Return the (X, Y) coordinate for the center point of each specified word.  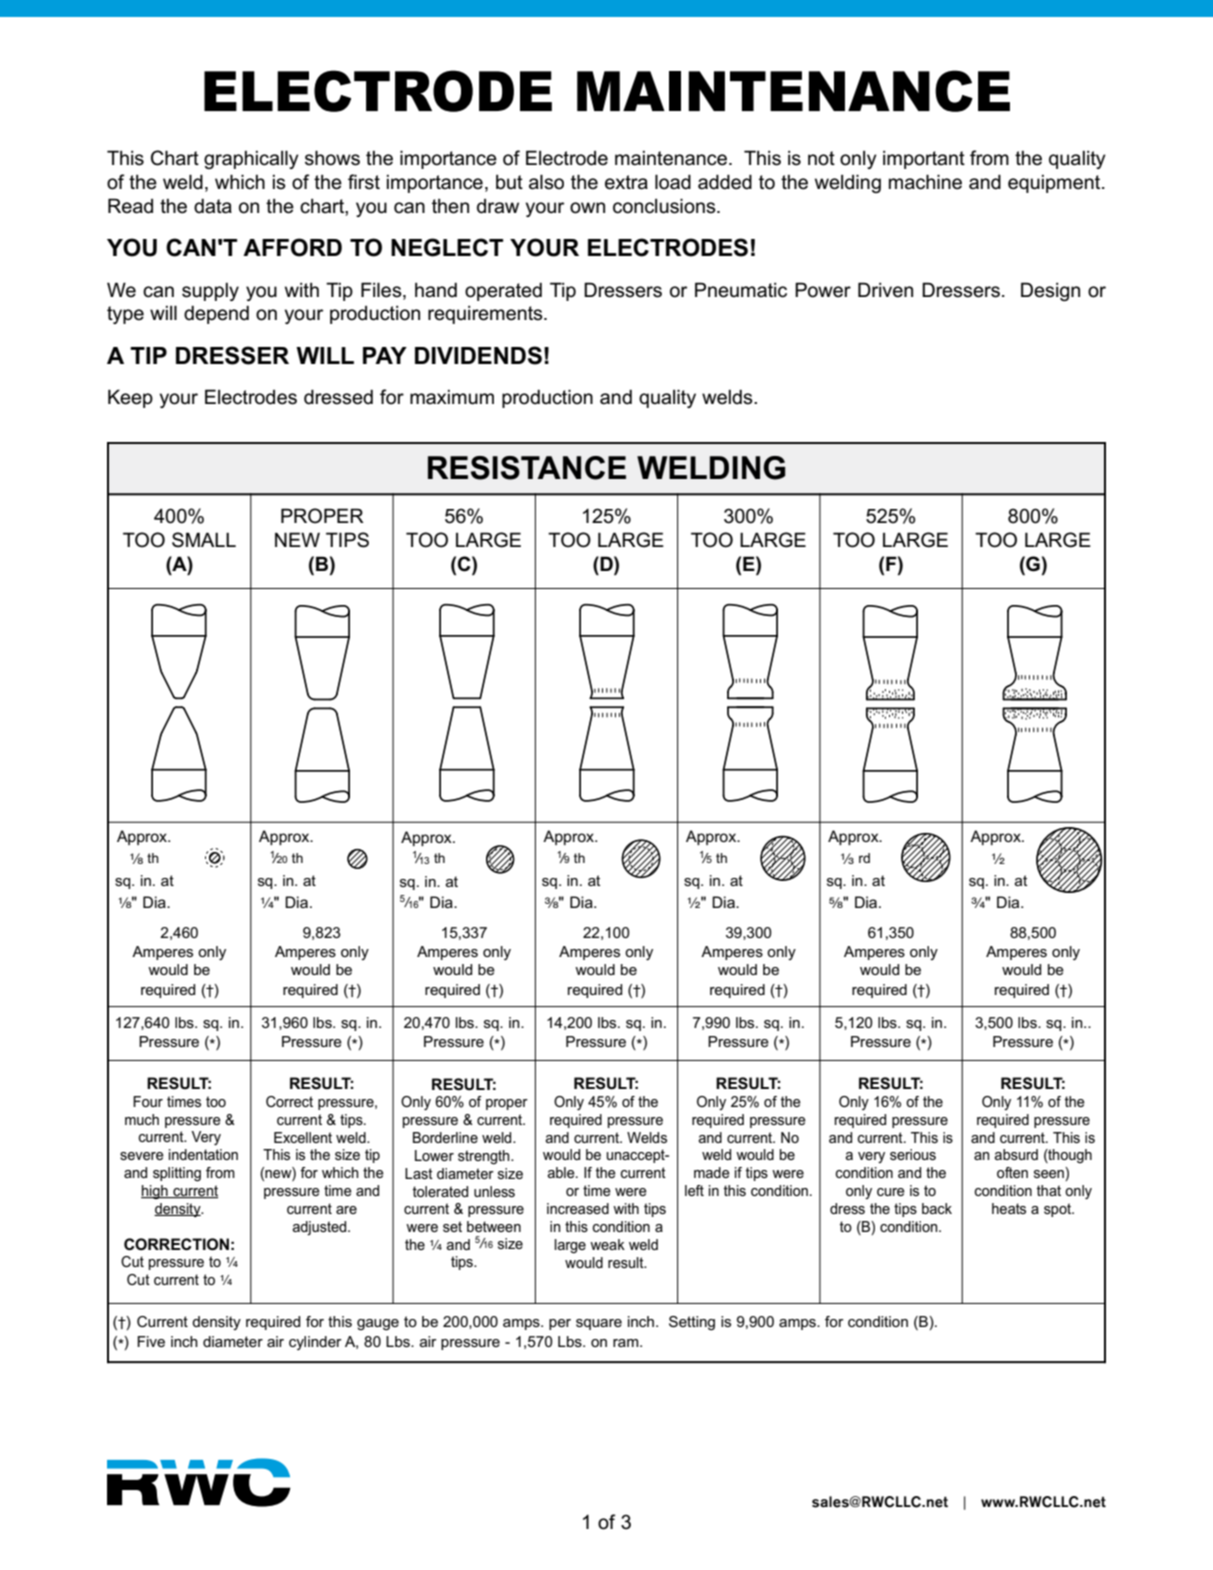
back (937, 1208)
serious (913, 1154)
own (587, 208)
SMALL (204, 540)
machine (925, 182)
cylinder (315, 1343)
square (599, 1324)
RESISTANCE (527, 468)
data (213, 206)
